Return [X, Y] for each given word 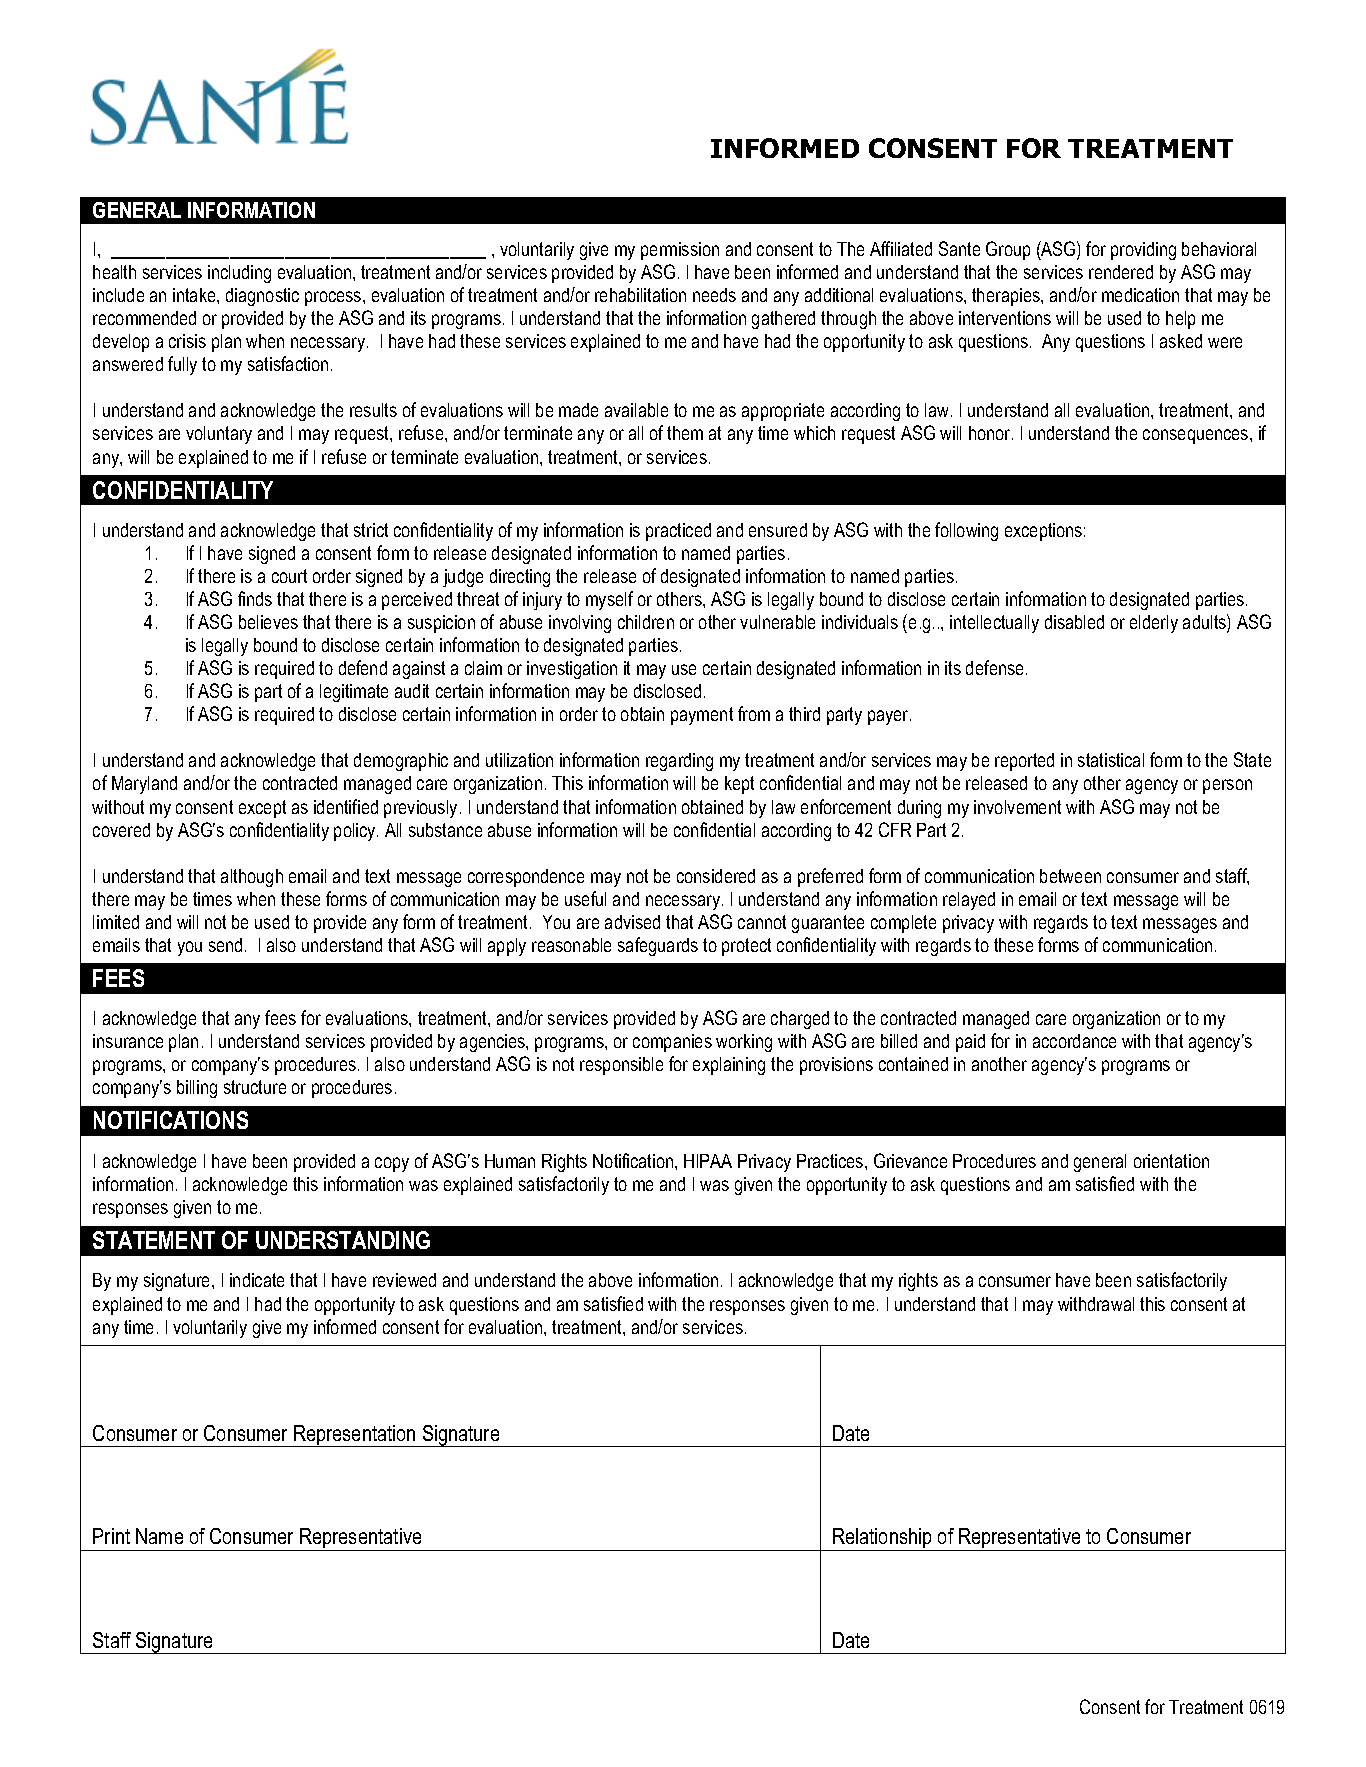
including [239, 274]
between [1070, 876]
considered [716, 876]
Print [111, 1536]
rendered [1121, 272]
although [252, 878]
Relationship [882, 1539]
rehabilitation [640, 295]
